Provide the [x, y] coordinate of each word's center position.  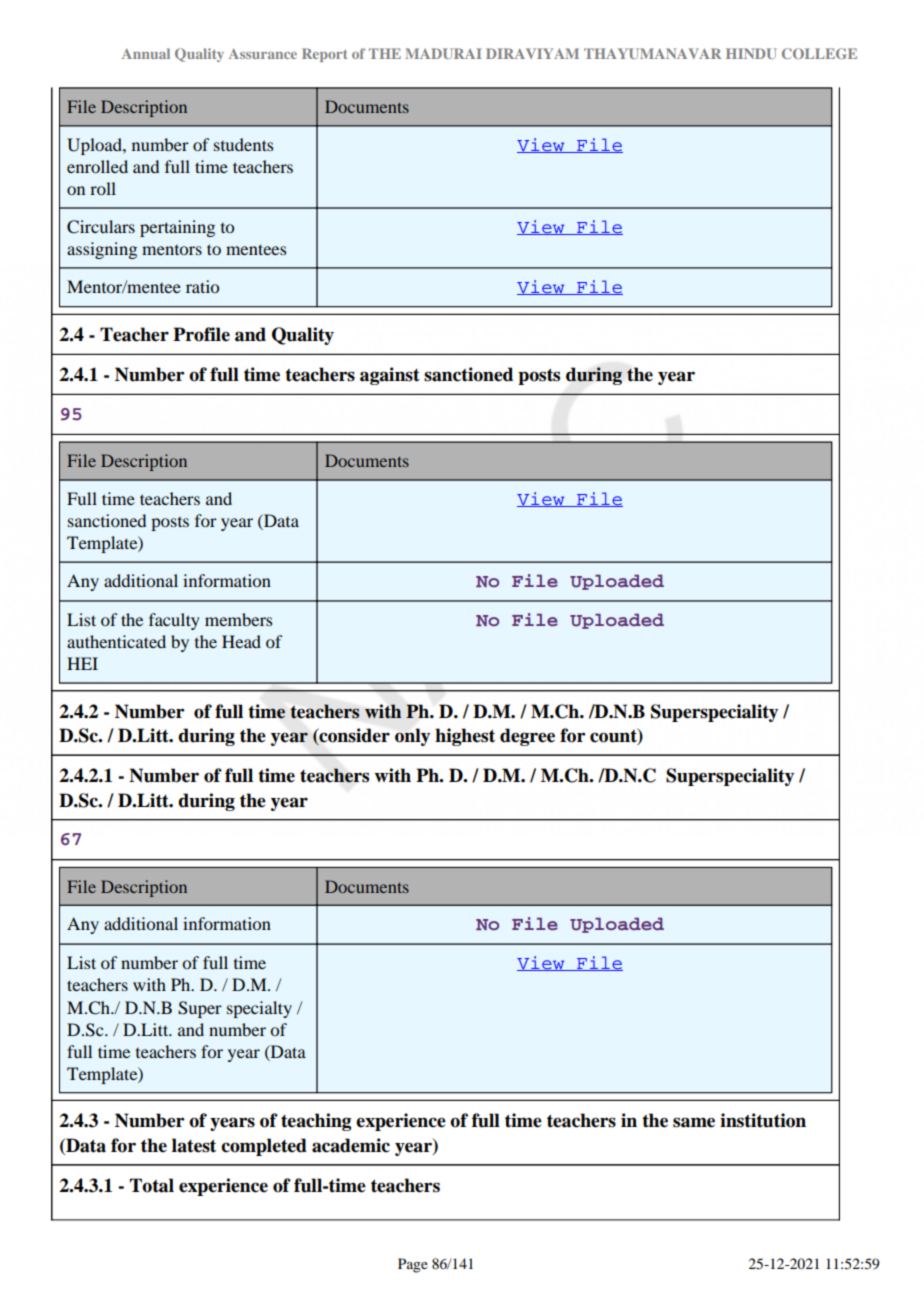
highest [465, 737]
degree [527, 737]
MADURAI [443, 53]
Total [152, 1185]
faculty [174, 621]
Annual [146, 53]
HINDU [751, 53]
